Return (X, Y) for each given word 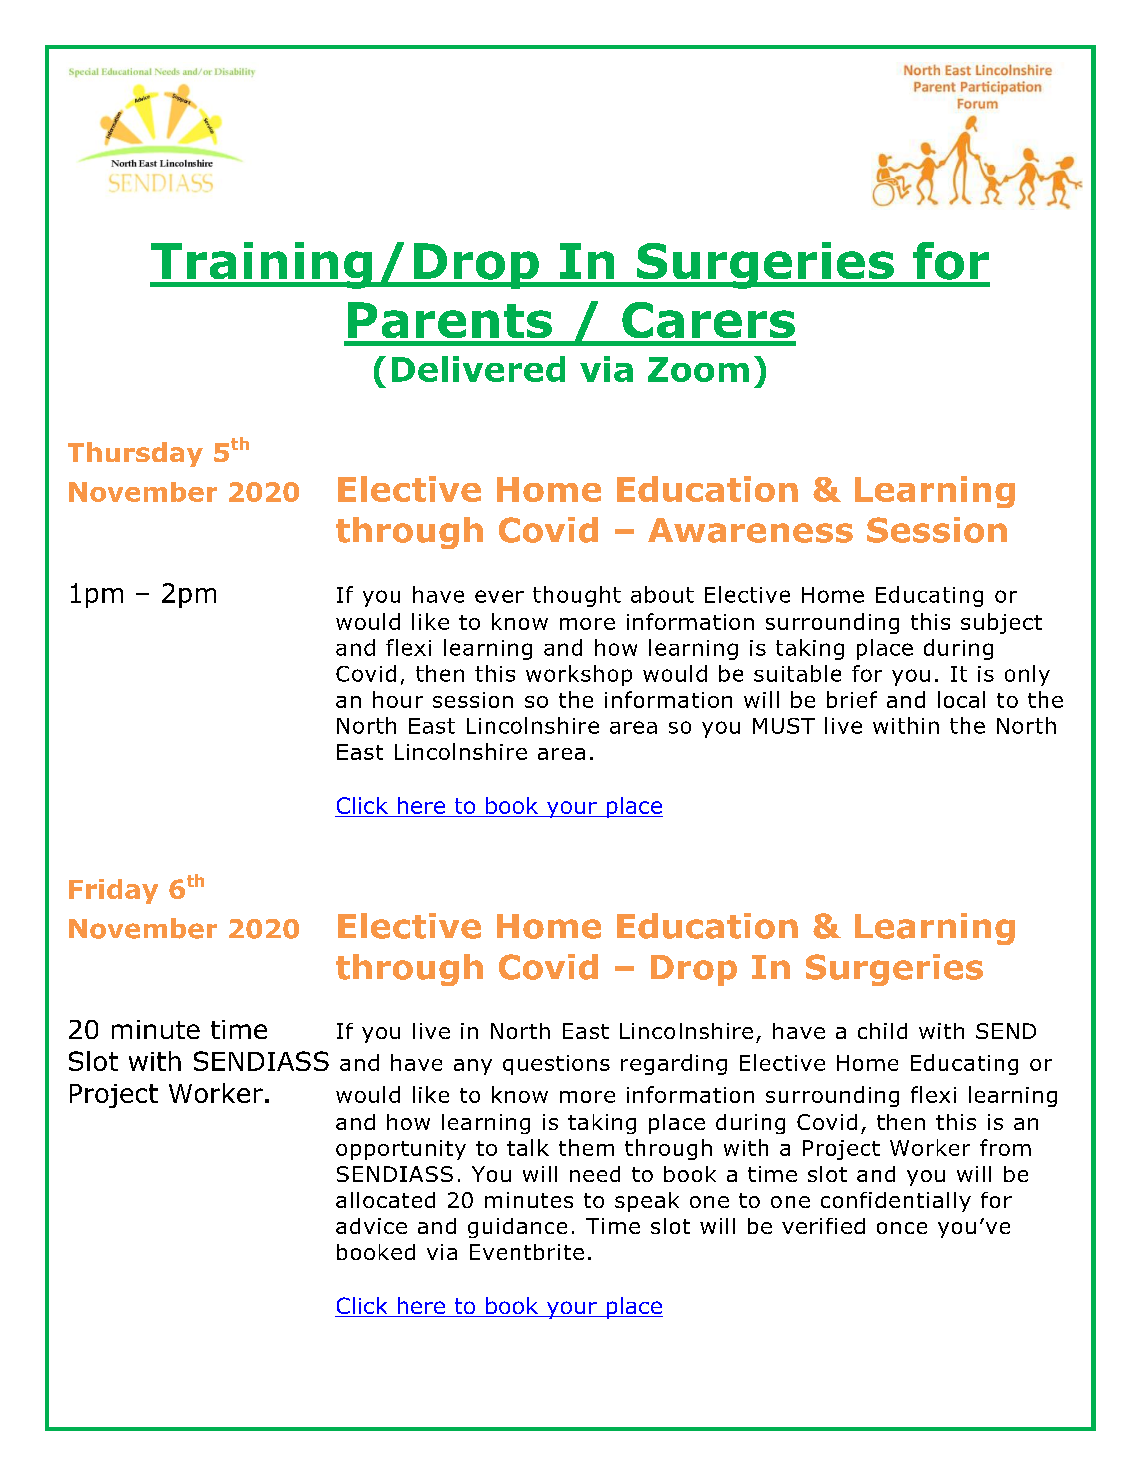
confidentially (896, 1202)
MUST (784, 726)
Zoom (698, 369)
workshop (579, 675)
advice (371, 1226)
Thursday (135, 454)
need (595, 1174)
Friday (113, 891)
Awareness (750, 530)
